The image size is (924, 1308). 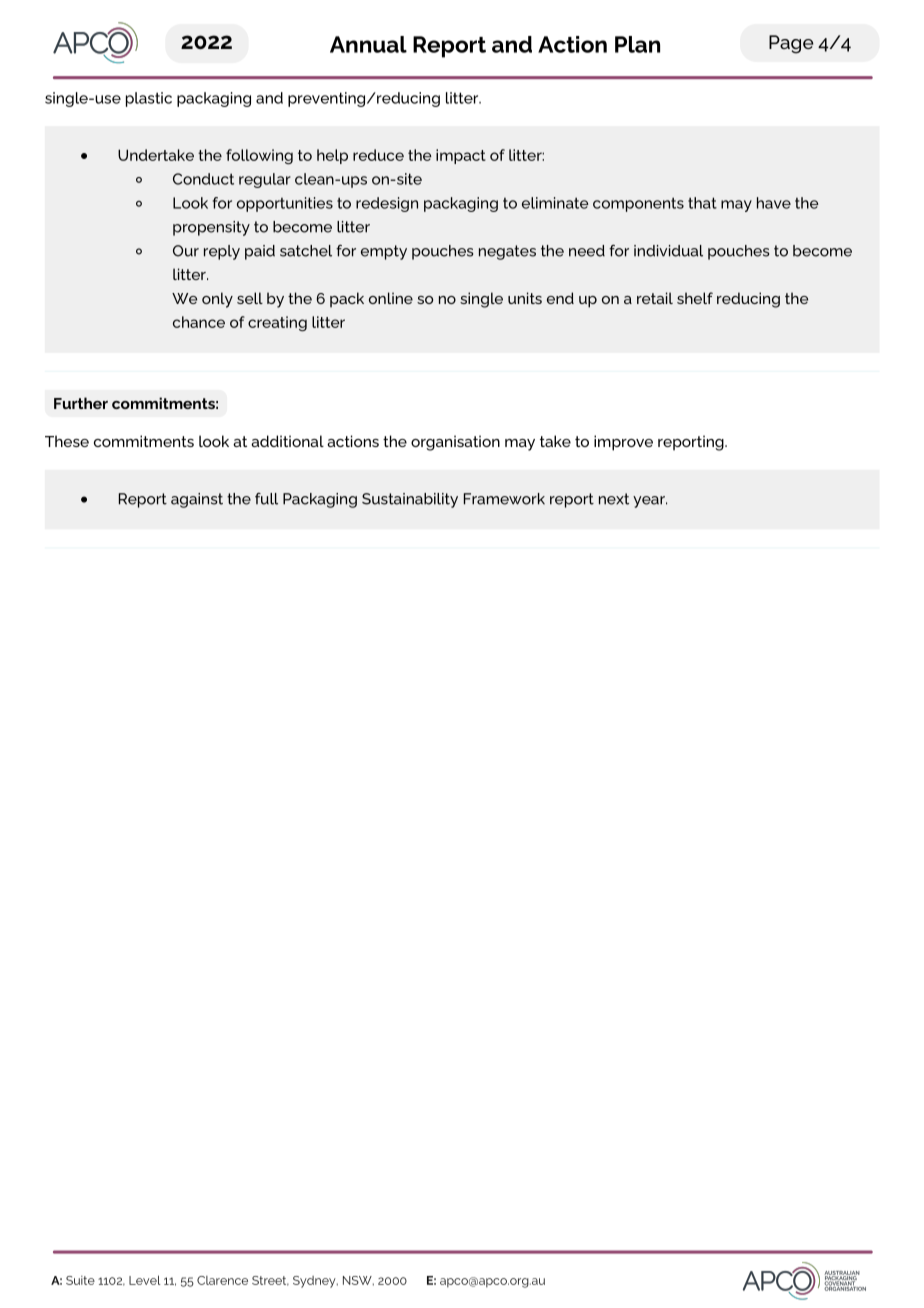 What do you see at coordinates (637, 44) in the screenshot?
I see `Plan` at bounding box center [637, 44].
